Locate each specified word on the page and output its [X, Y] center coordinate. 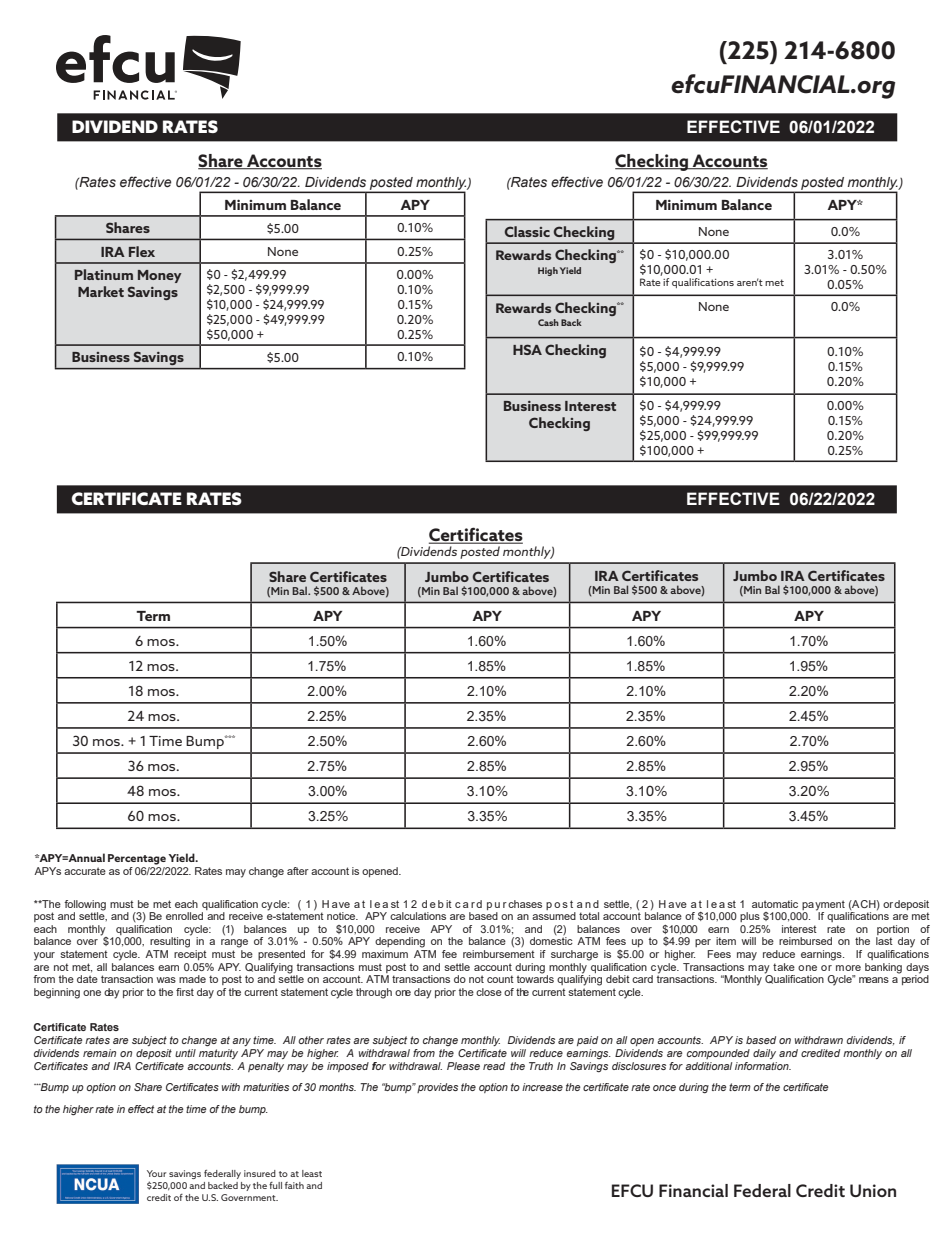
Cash [548, 322]
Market [101, 291]
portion [893, 930]
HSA [527, 349]
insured [260, 1173]
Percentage [137, 859]
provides [437, 1088]
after [298, 871]
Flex [142, 251]
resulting [170, 941]
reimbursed [805, 941]
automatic [775, 904]
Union [873, 1190]
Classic [527, 231]
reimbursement [499, 954]
